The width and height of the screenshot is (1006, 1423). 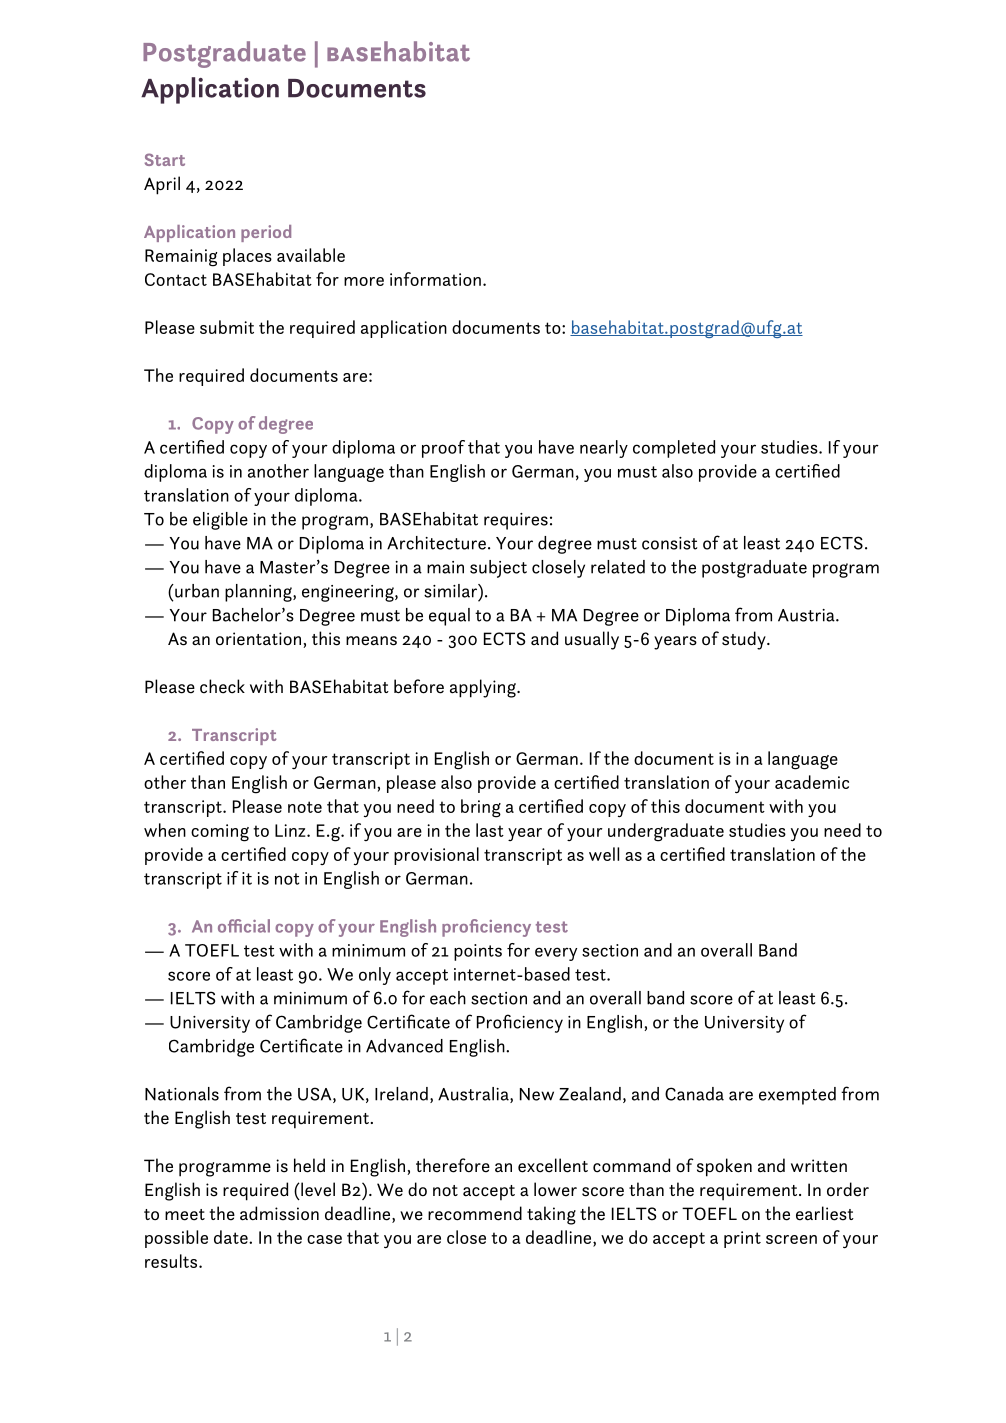 I want to click on applying, so click(x=484, y=688).
